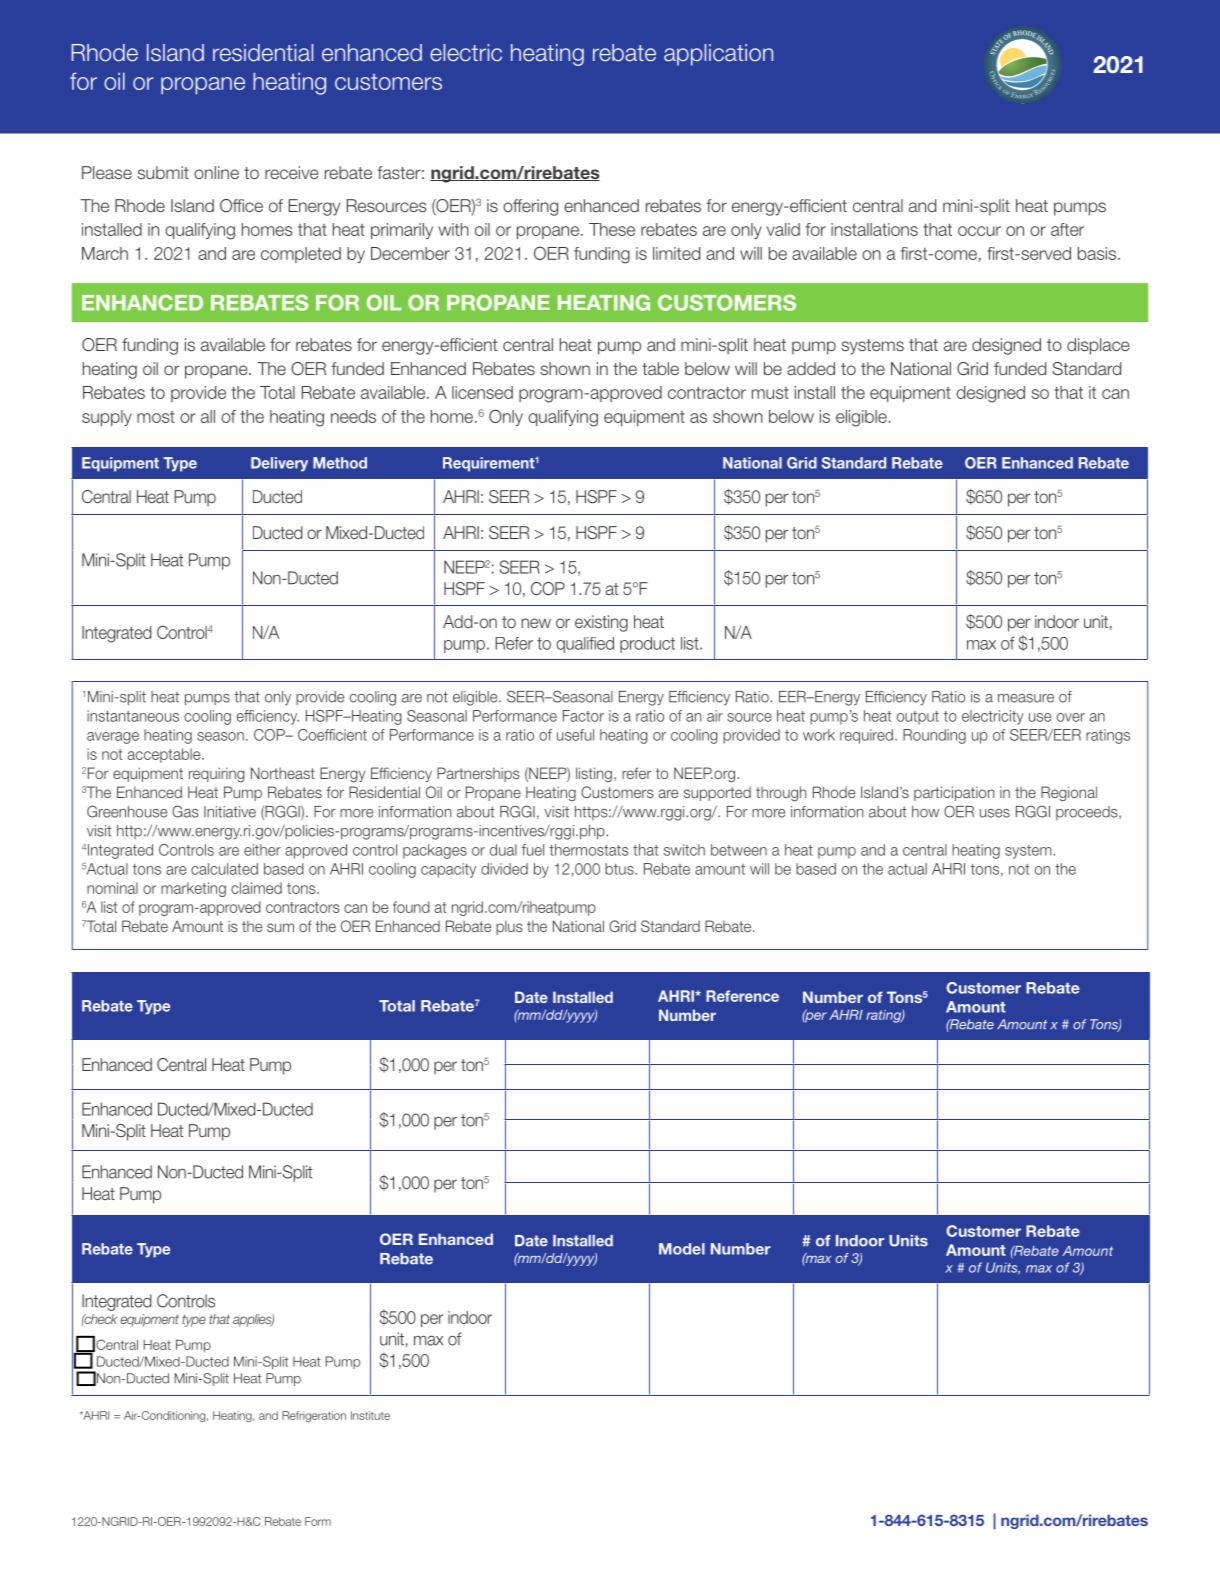 Image resolution: width=1220 pixels, height=1579 pixels. What do you see at coordinates (1026, 698) in the page?
I see `measure` at bounding box center [1026, 698].
